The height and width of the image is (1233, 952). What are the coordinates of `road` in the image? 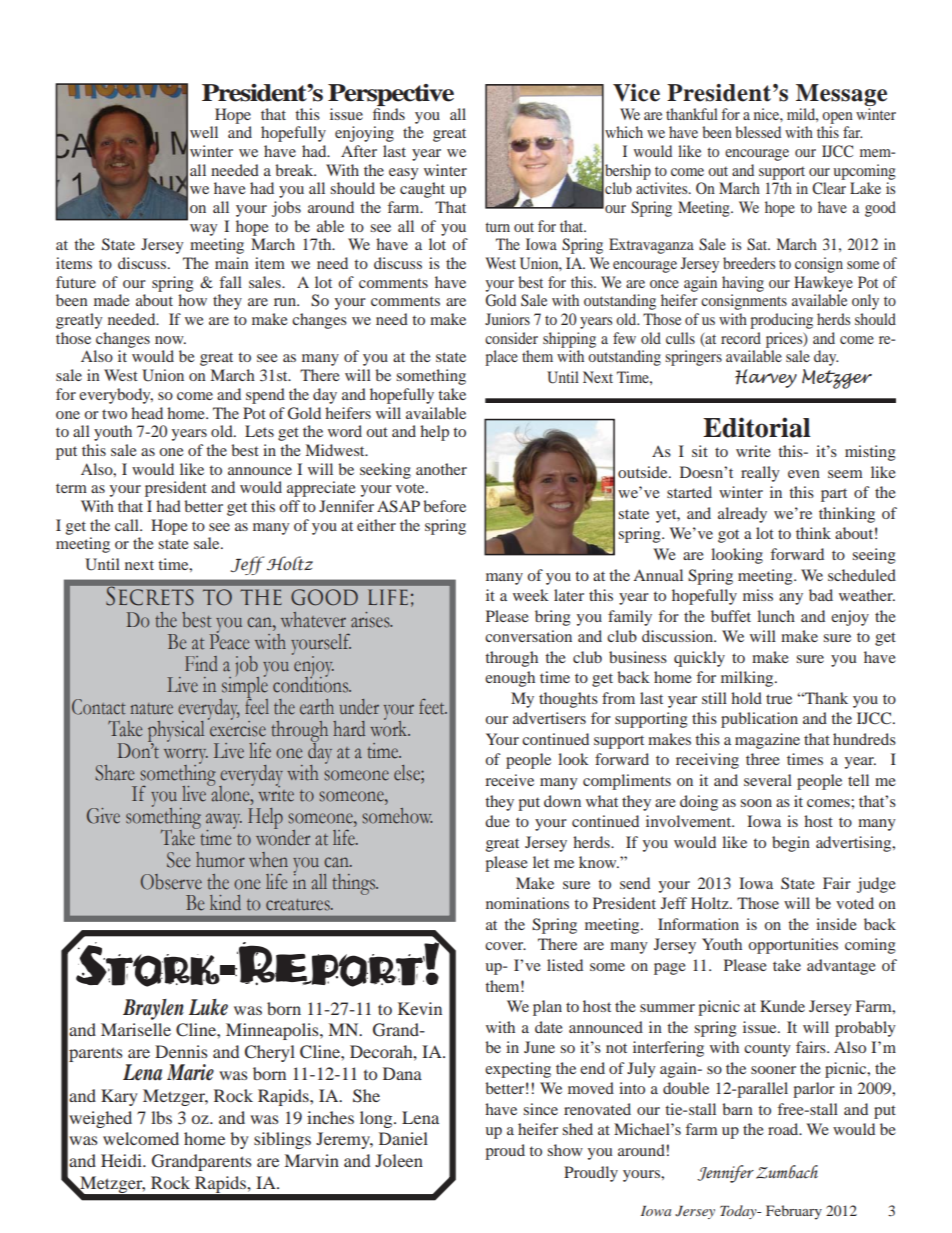 It's located at (784, 1129).
